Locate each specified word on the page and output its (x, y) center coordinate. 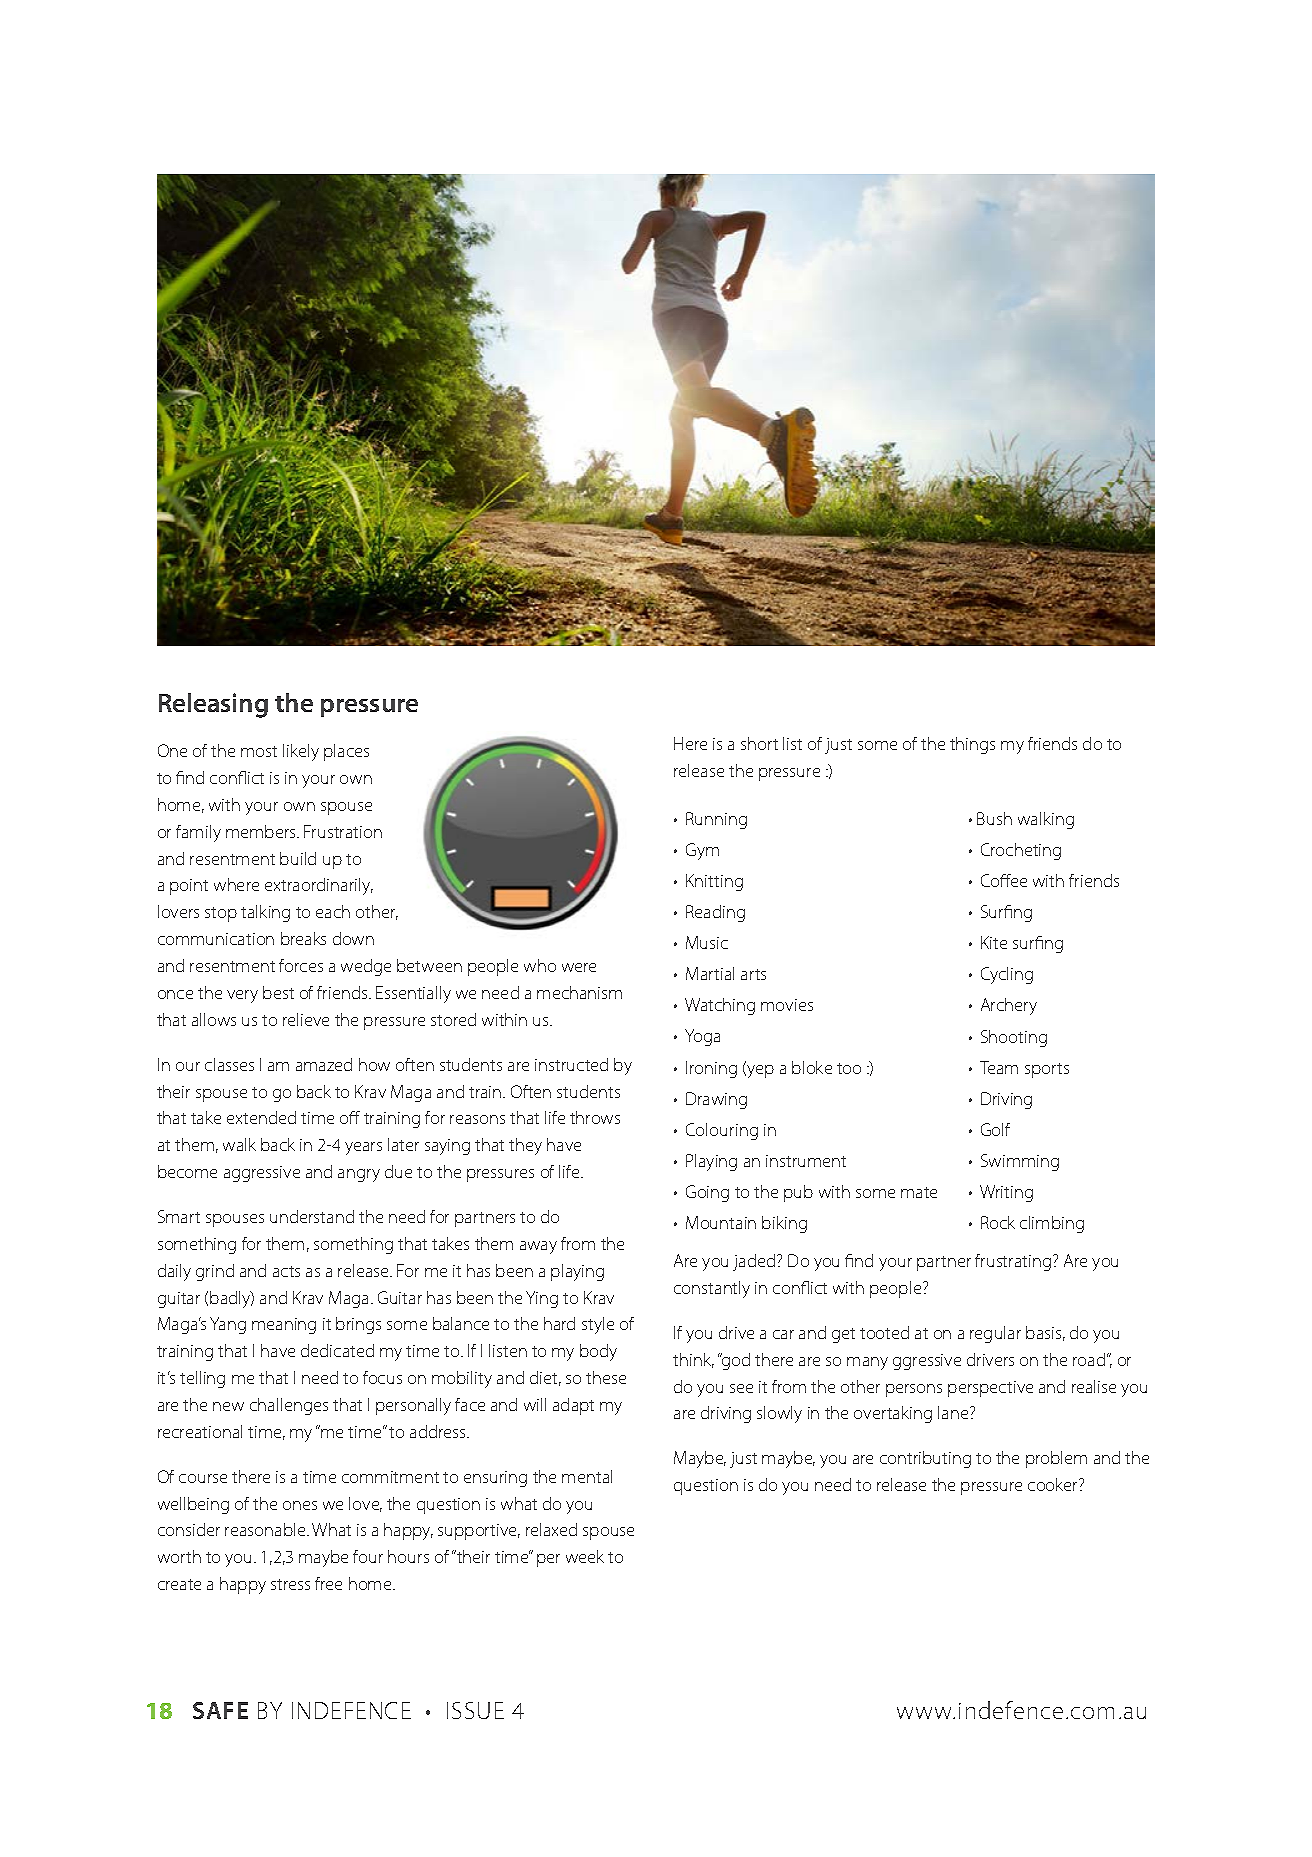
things (972, 745)
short (759, 743)
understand (312, 1216)
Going (707, 1193)
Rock (998, 1222)
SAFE (220, 1710)
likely (301, 752)
